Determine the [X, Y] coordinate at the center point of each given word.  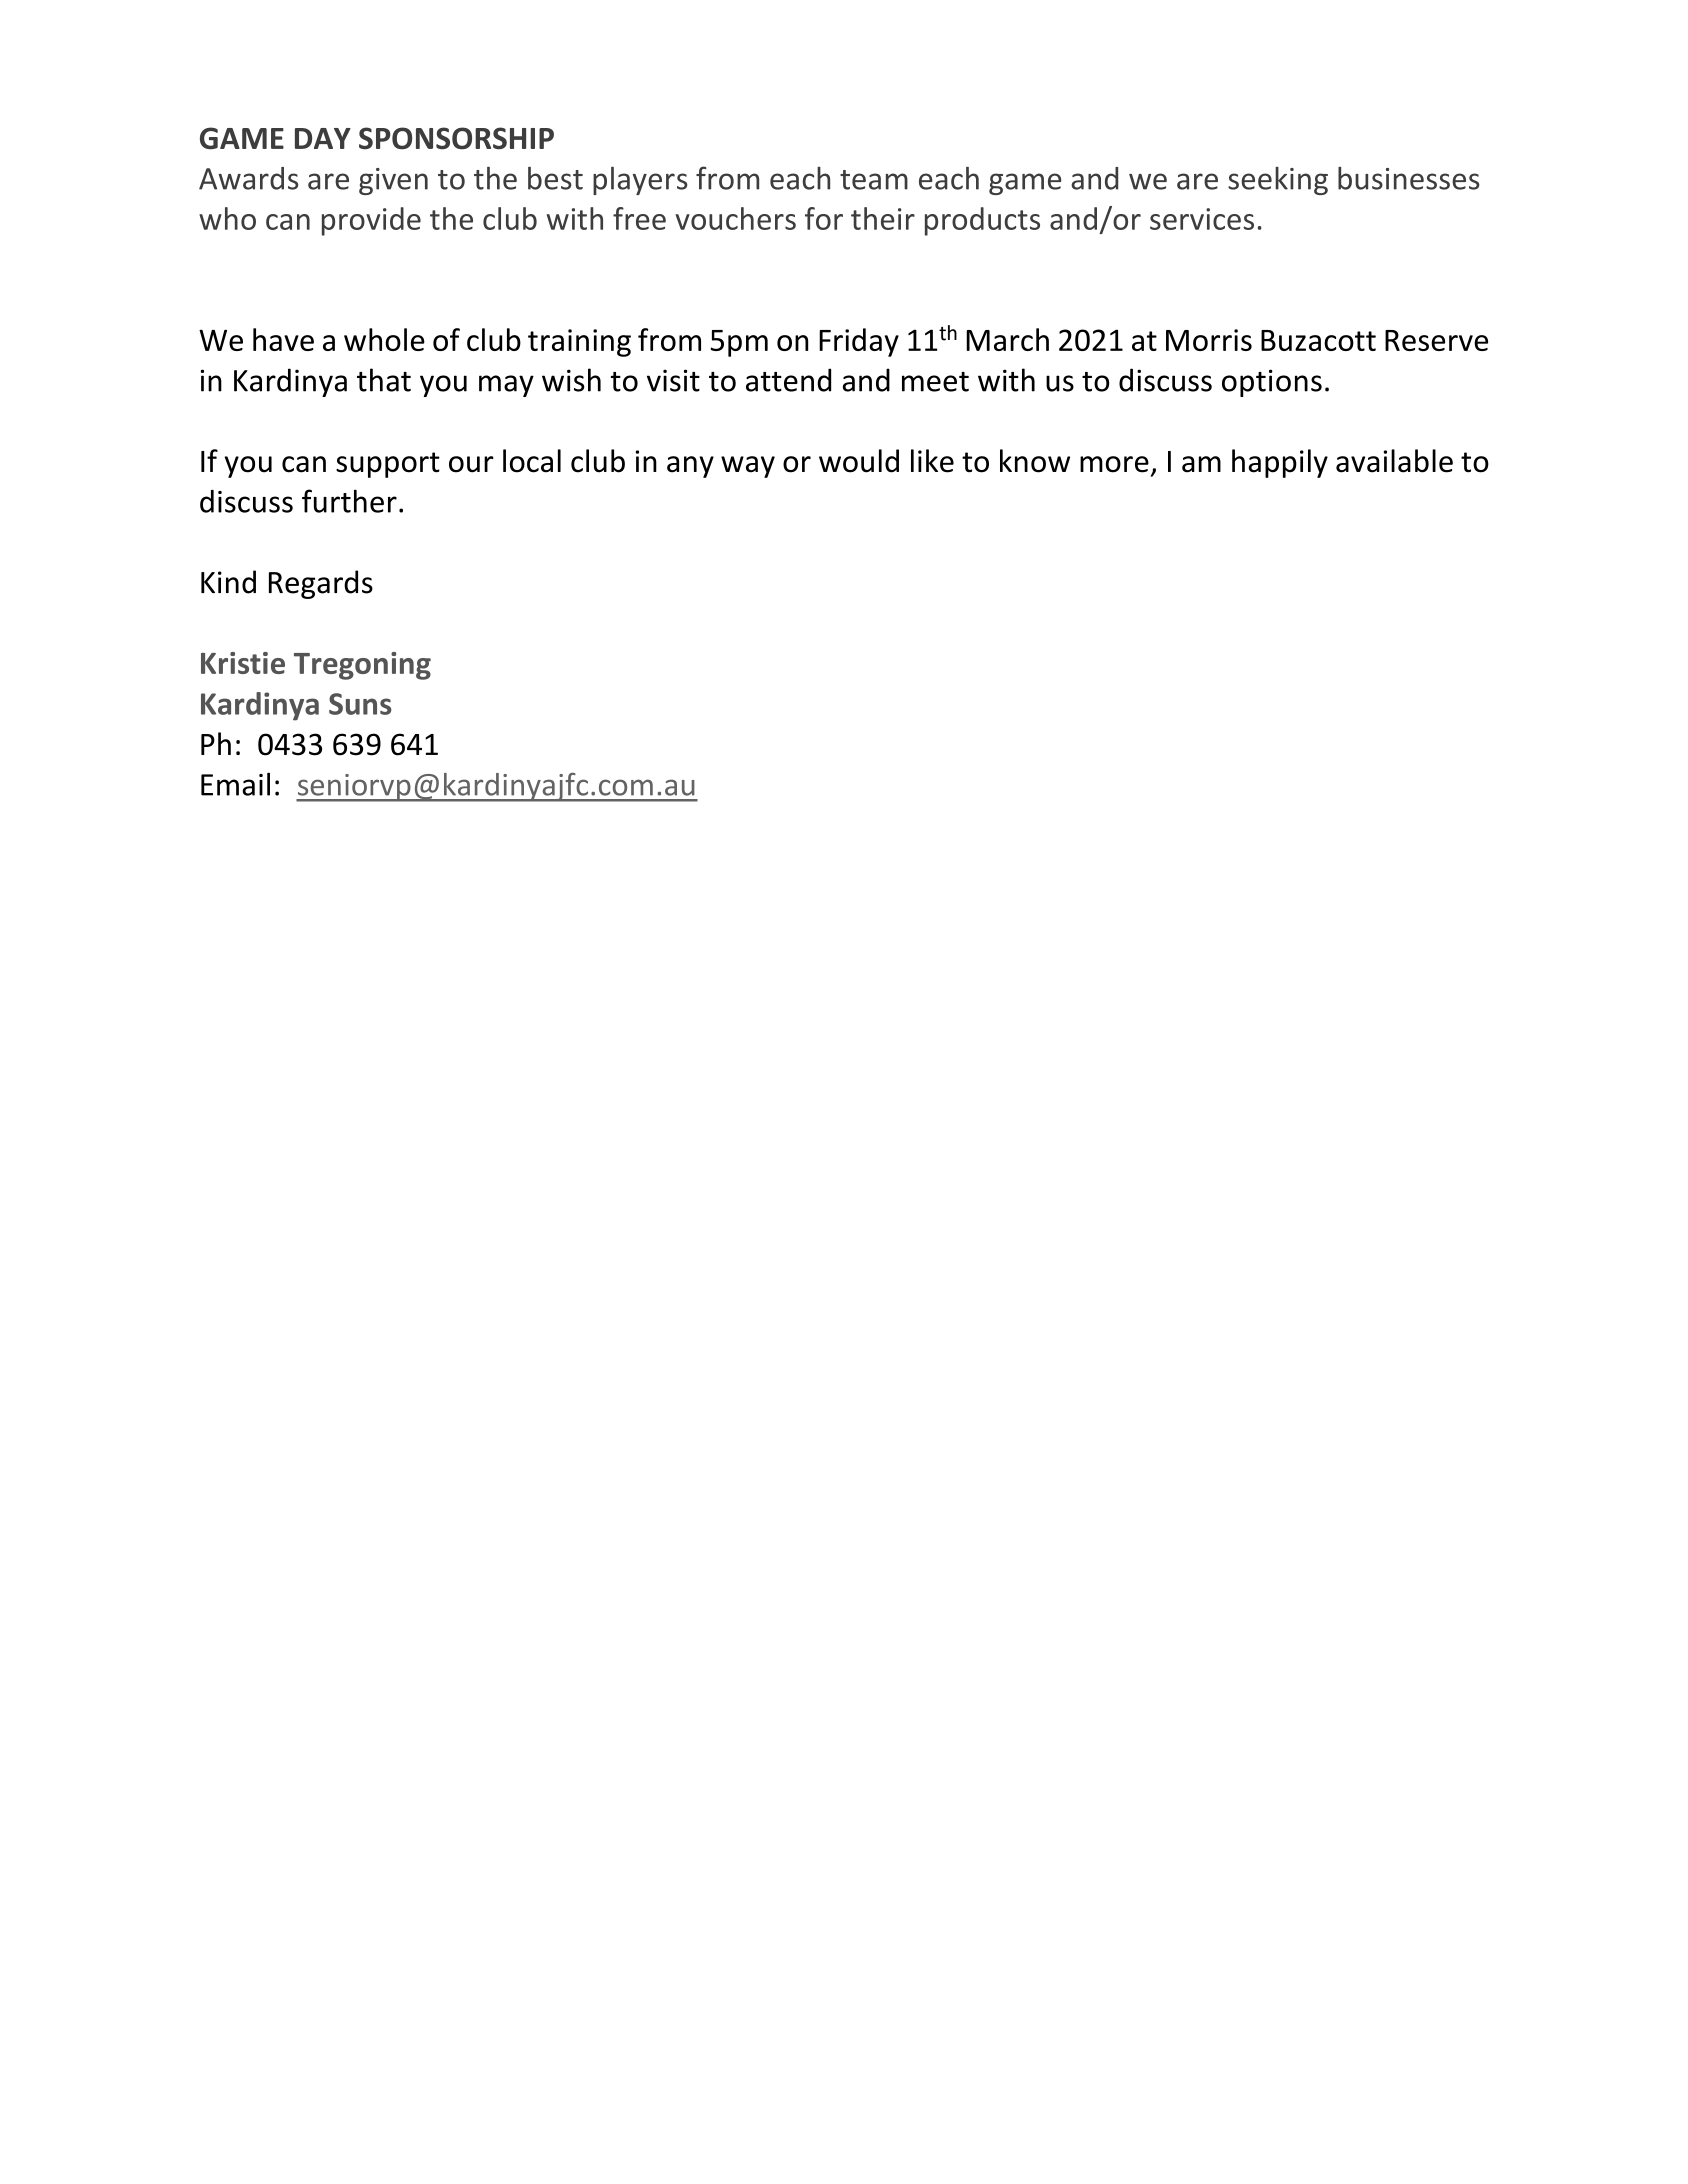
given [393, 181]
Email [235, 784]
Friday [859, 342]
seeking [1278, 181]
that [384, 380]
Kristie [243, 663]
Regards [321, 584]
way [748, 467]
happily [1280, 463]
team [874, 180]
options [1272, 383]
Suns [360, 704]
